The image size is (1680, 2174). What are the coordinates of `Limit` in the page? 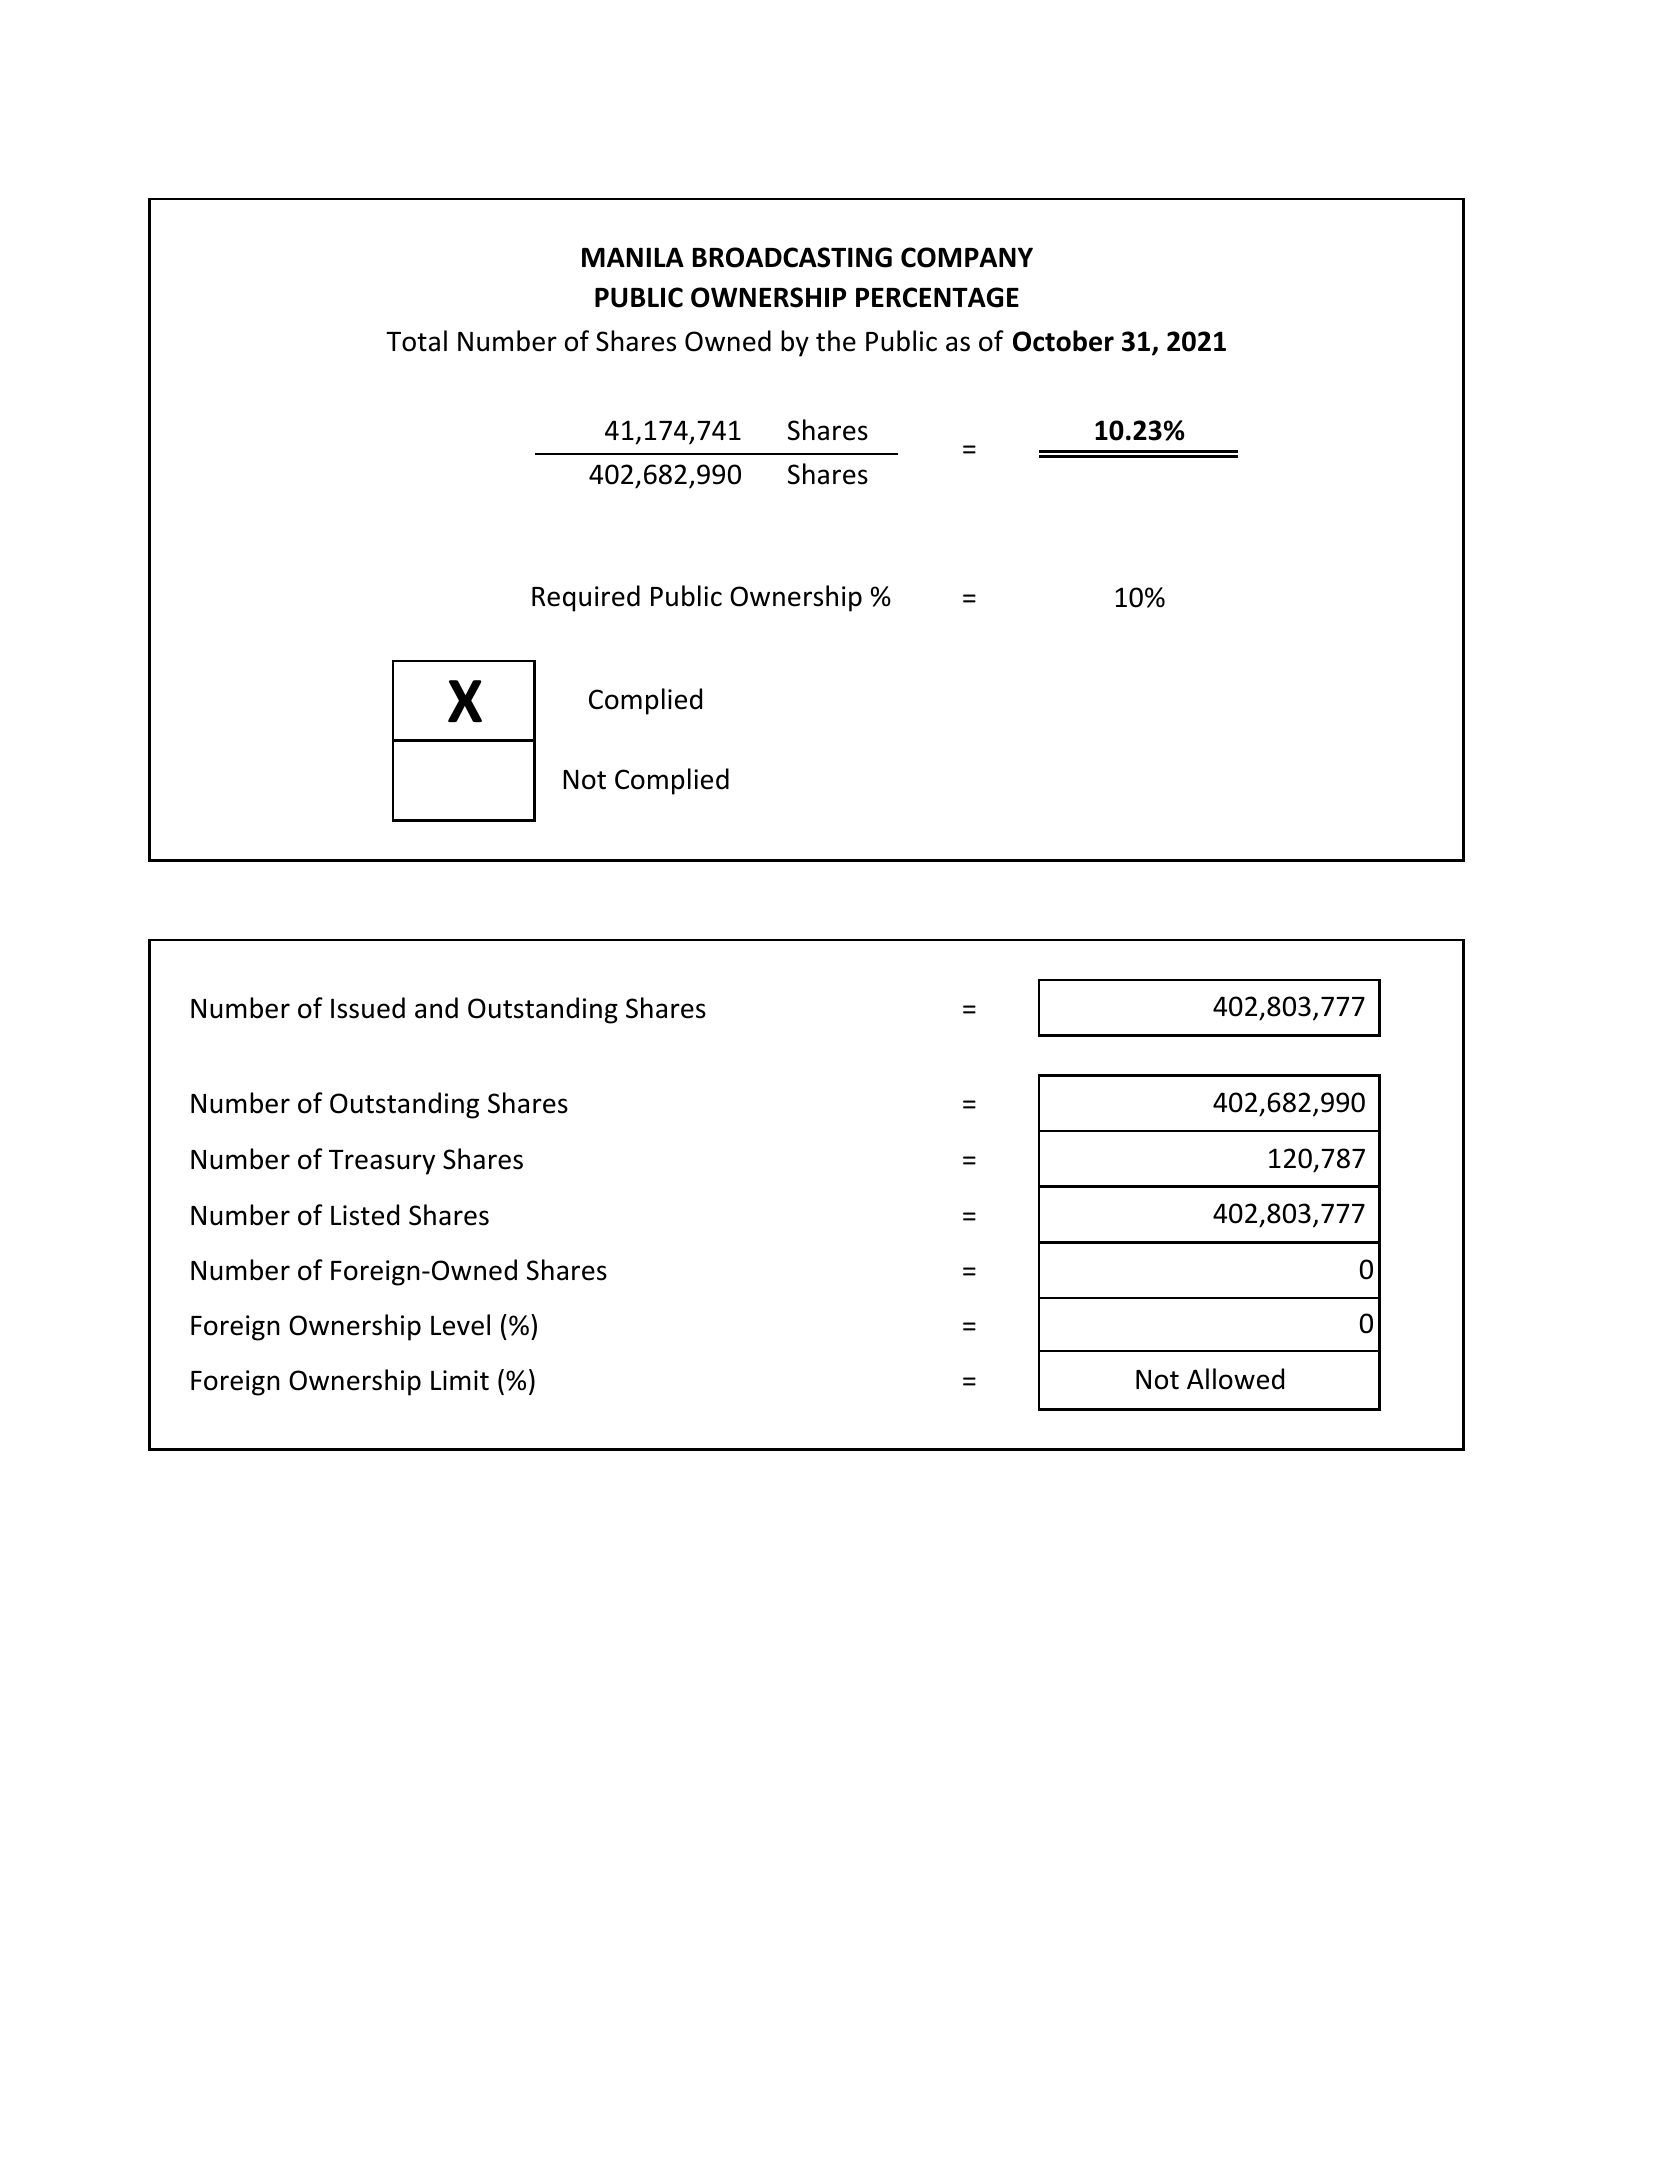 It's located at (460, 1380).
